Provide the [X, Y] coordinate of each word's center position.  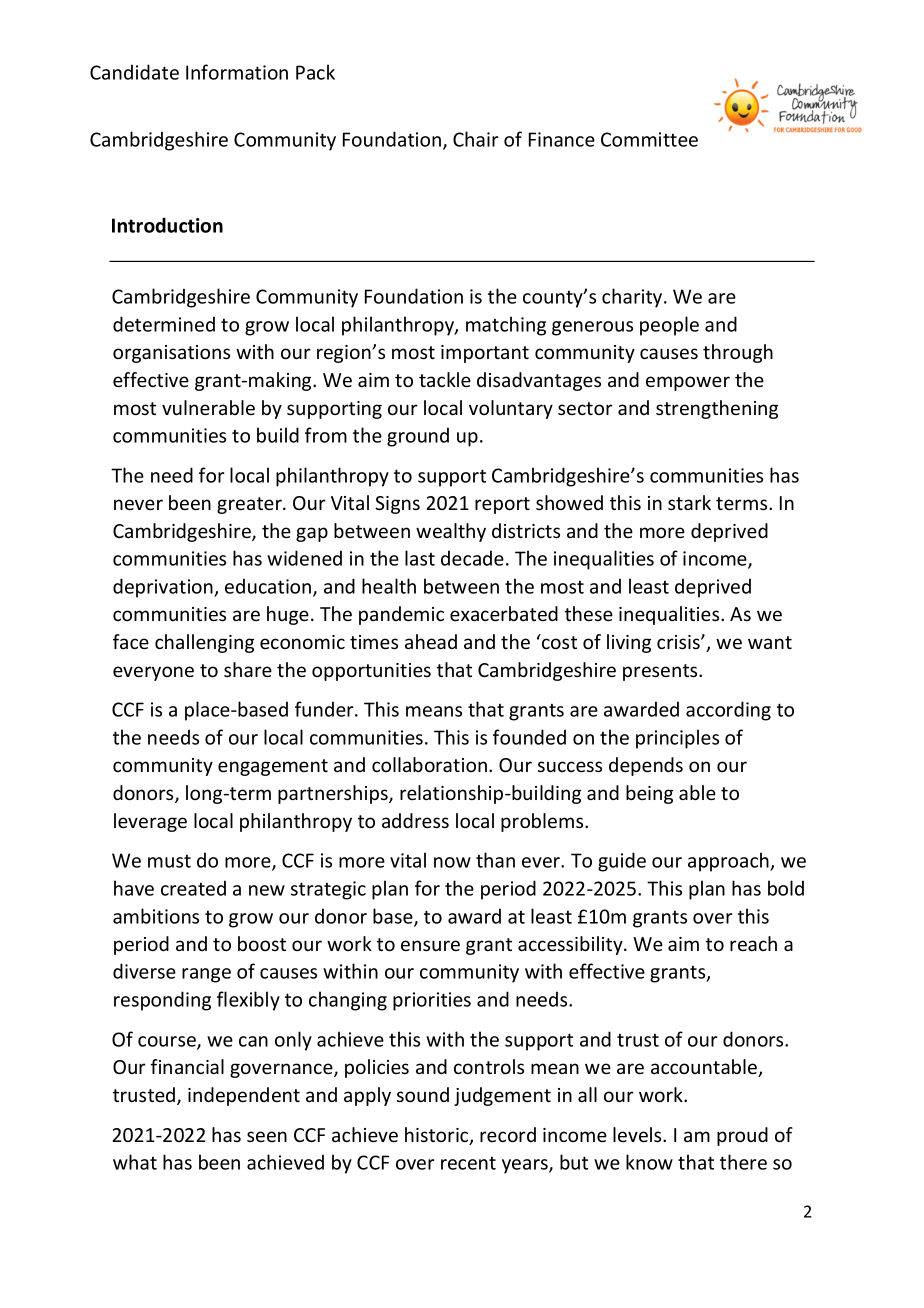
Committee [649, 139]
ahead [431, 641]
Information [237, 72]
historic [438, 1136]
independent [244, 1096]
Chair [476, 139]
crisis [679, 642]
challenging [204, 643]
